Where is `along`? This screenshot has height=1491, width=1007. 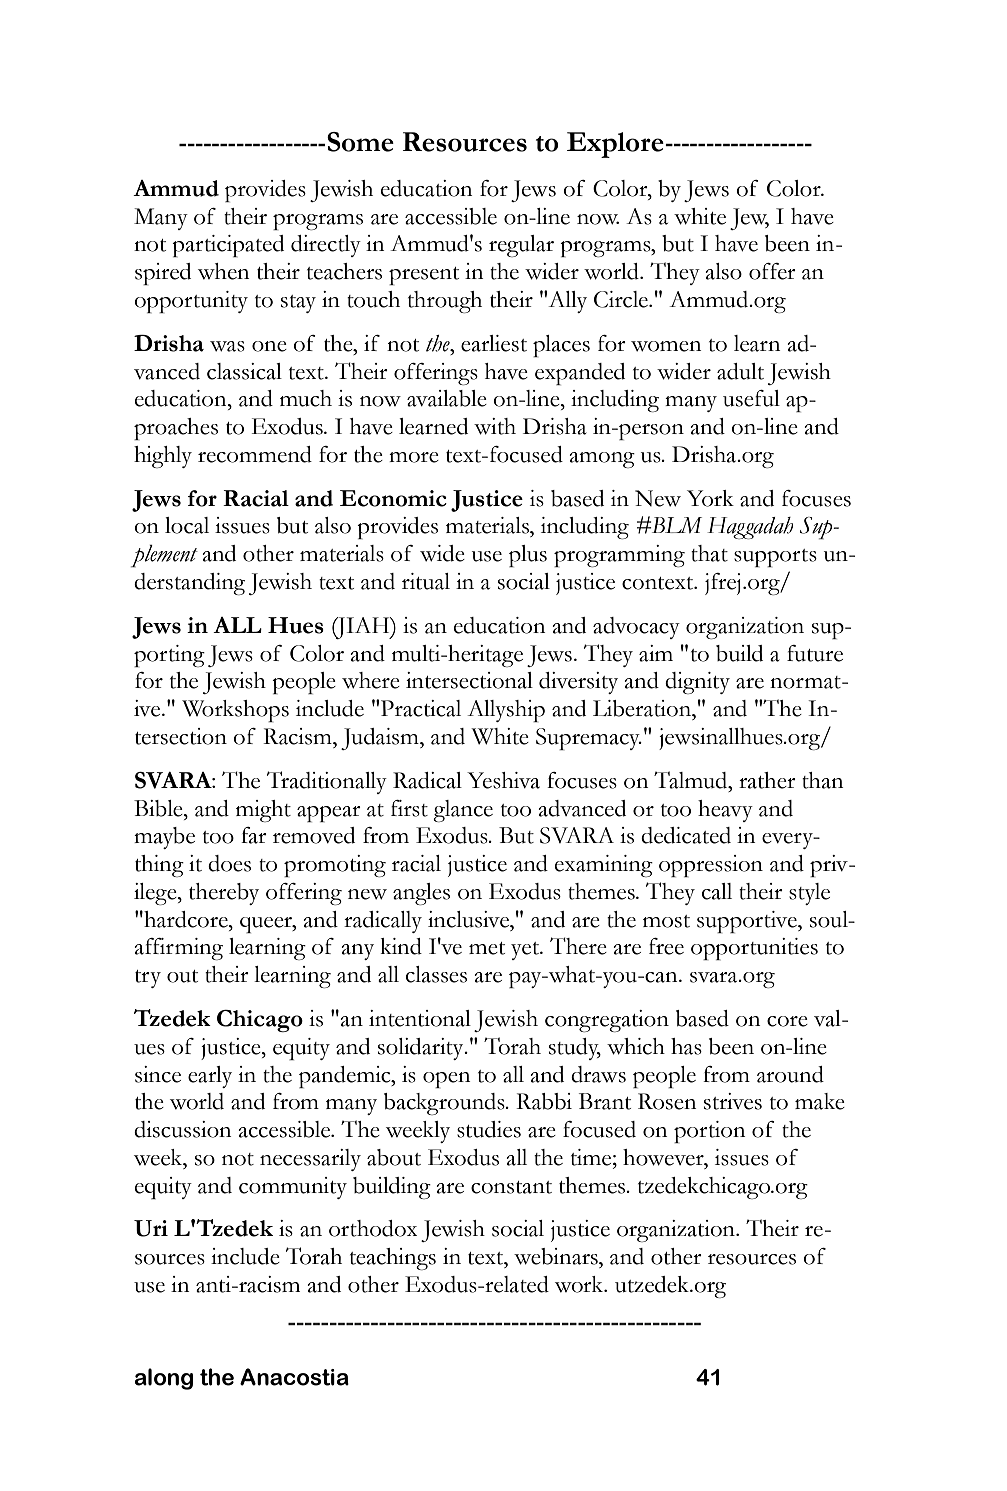 along is located at coordinates (164, 1379).
